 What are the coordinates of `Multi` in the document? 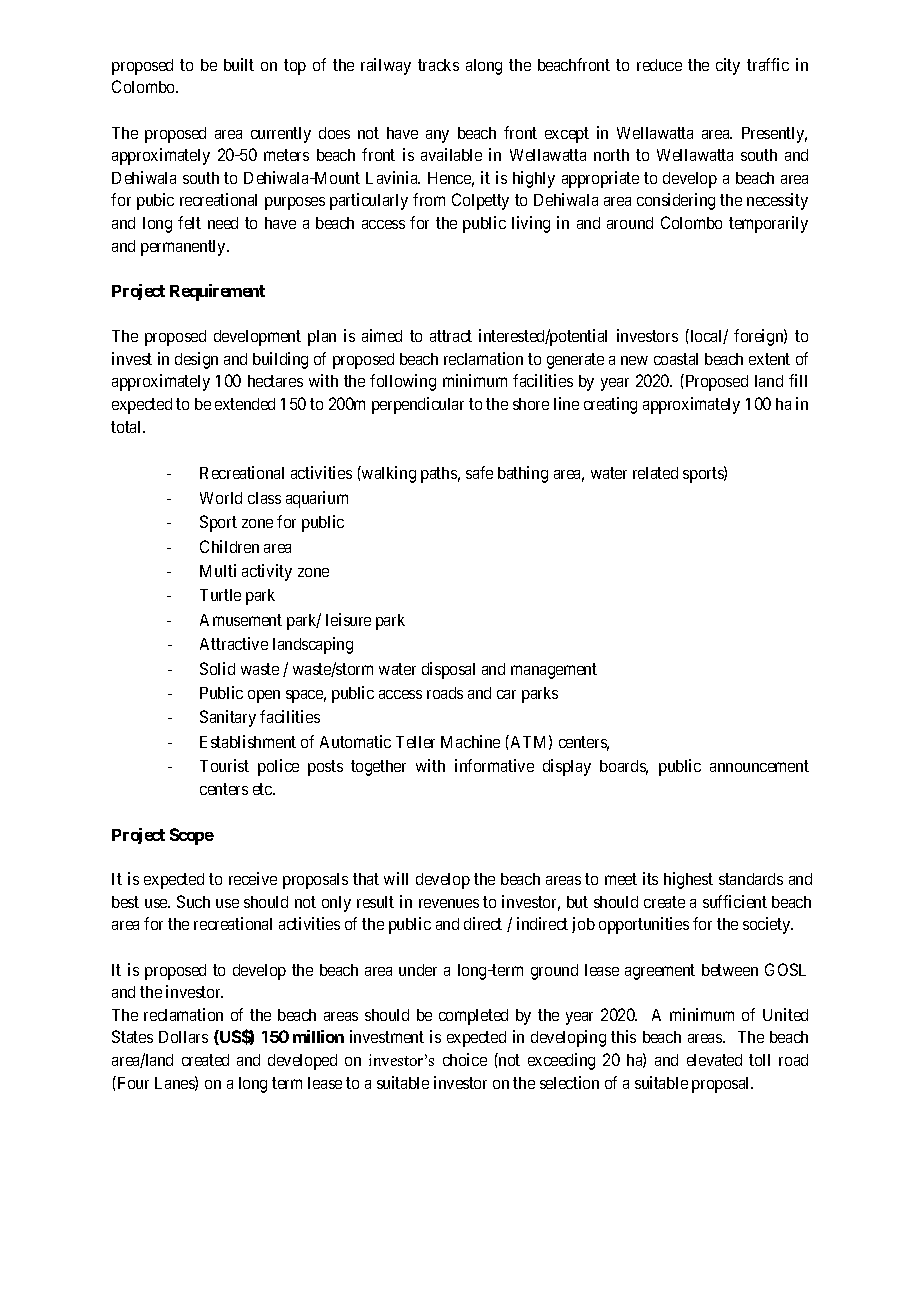 It's located at (218, 570).
